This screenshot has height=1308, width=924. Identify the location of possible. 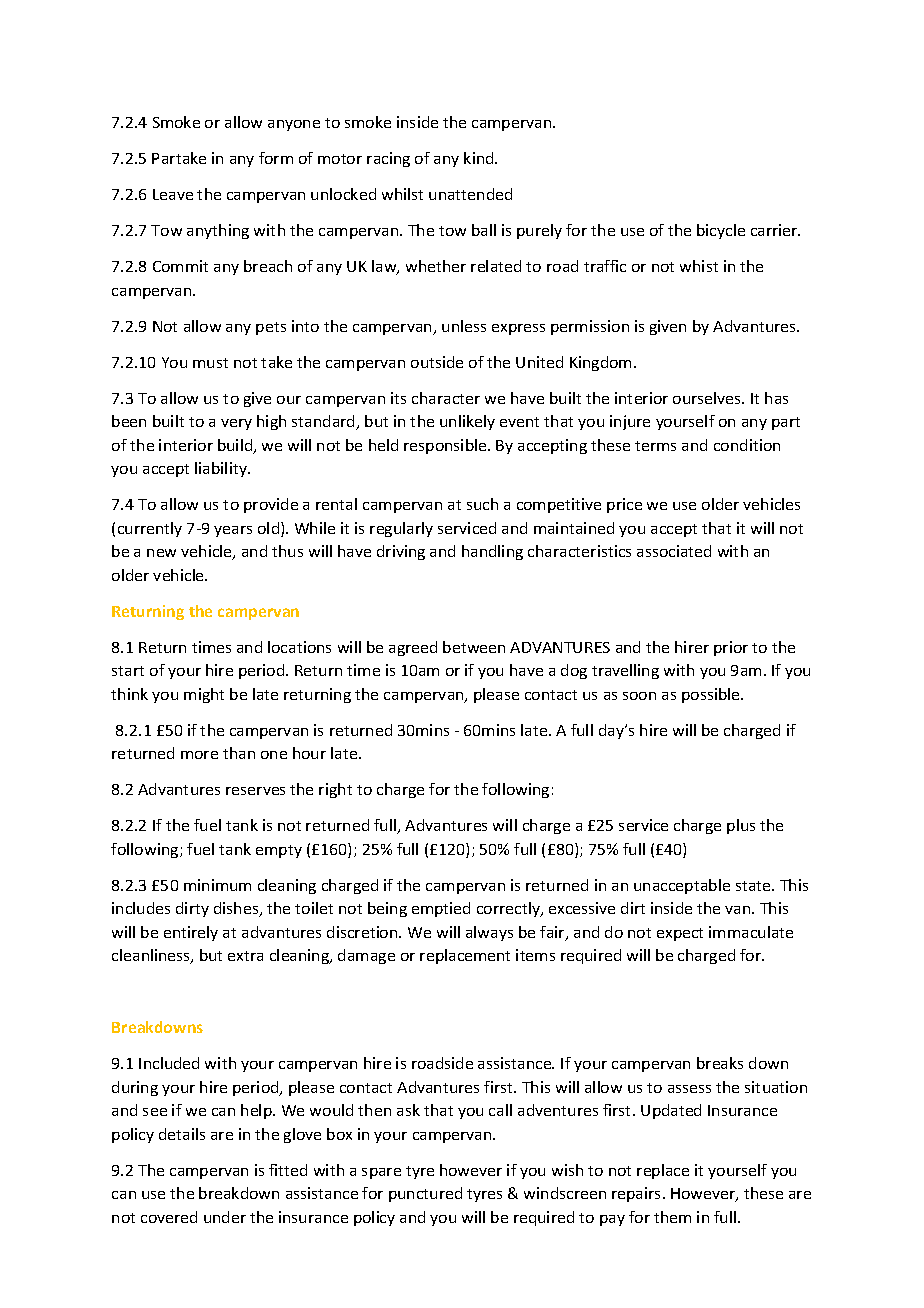
(712, 695).
